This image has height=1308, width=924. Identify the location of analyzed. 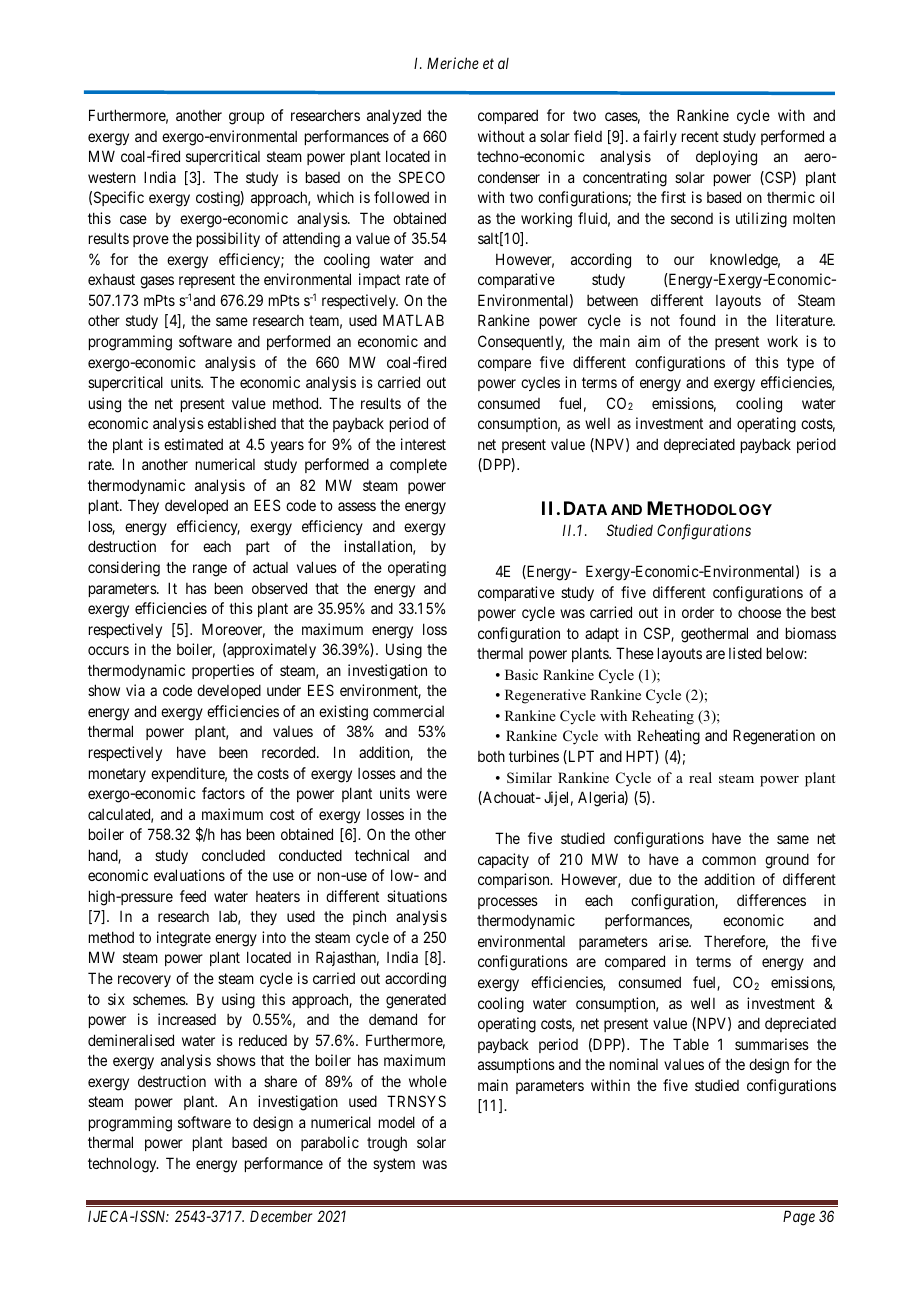
(394, 116).
